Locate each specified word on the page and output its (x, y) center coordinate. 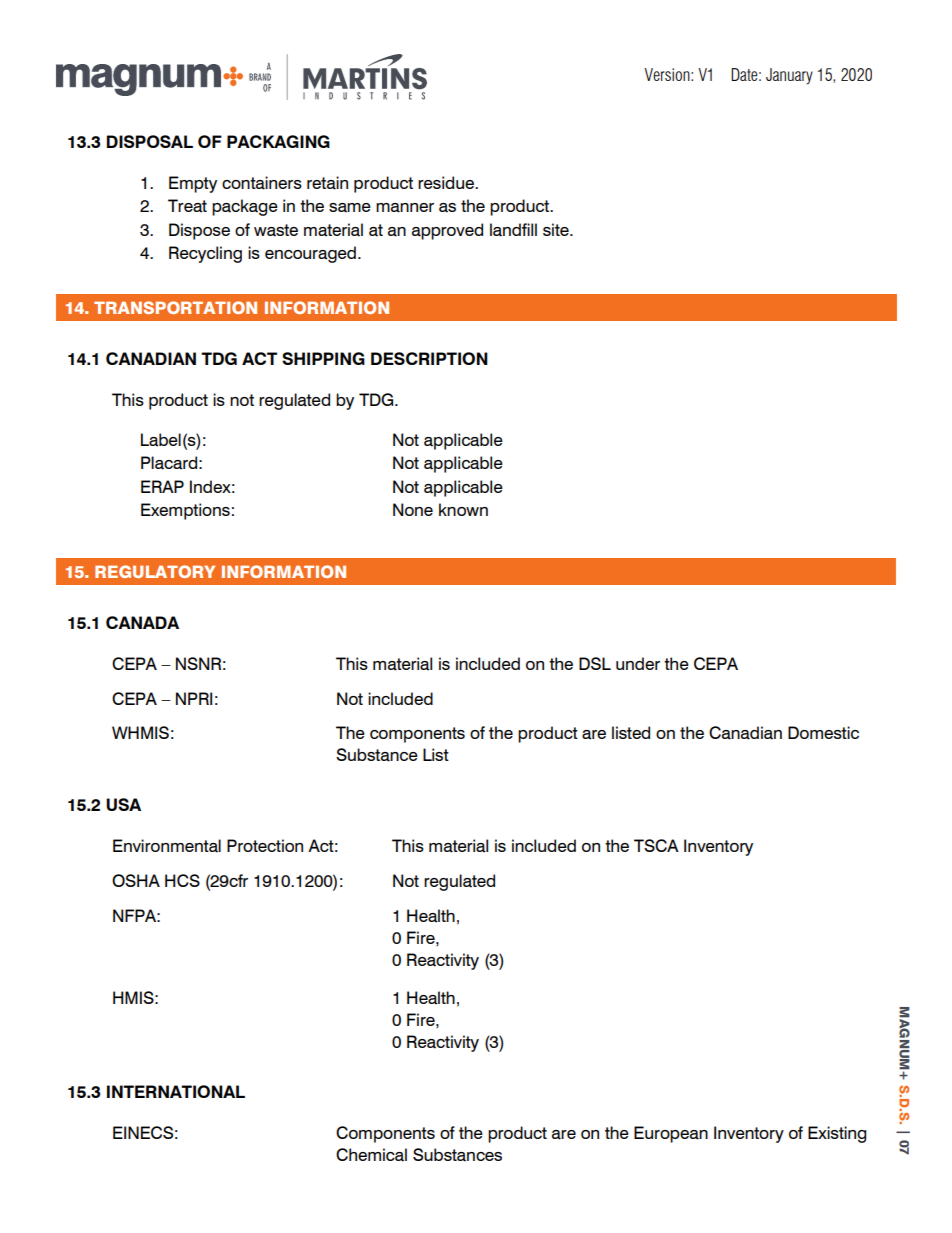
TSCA (656, 845)
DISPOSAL (150, 141)
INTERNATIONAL (176, 1091)
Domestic (823, 732)
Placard (169, 463)
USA (123, 804)
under (638, 663)
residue (447, 182)
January (789, 76)
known (463, 509)
